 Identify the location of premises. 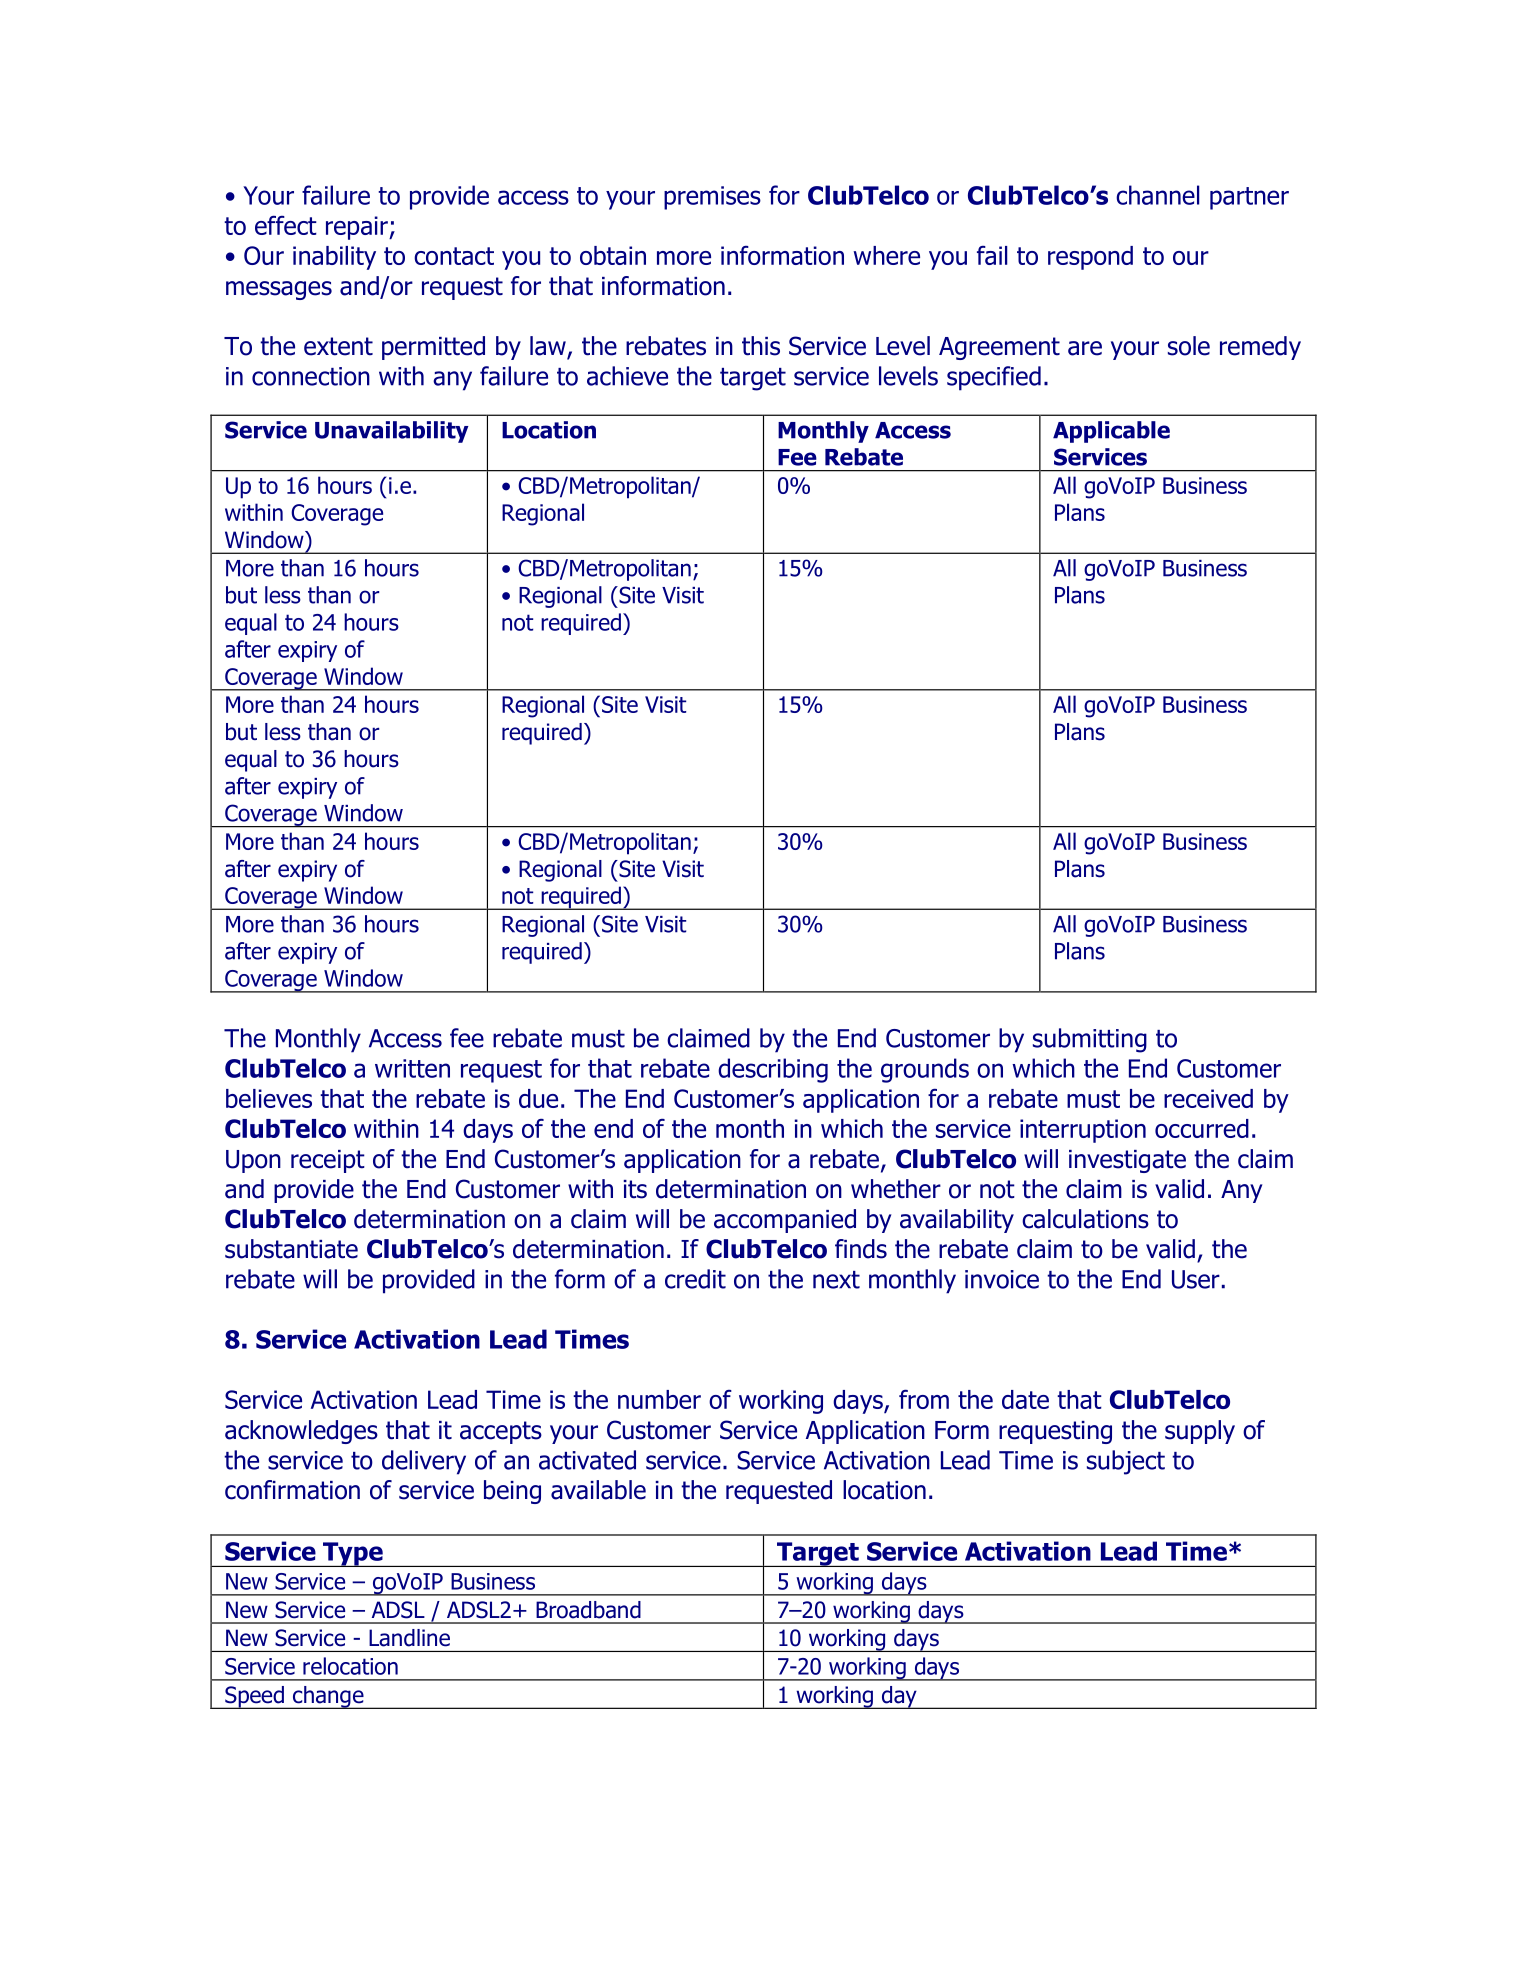
(712, 198).
